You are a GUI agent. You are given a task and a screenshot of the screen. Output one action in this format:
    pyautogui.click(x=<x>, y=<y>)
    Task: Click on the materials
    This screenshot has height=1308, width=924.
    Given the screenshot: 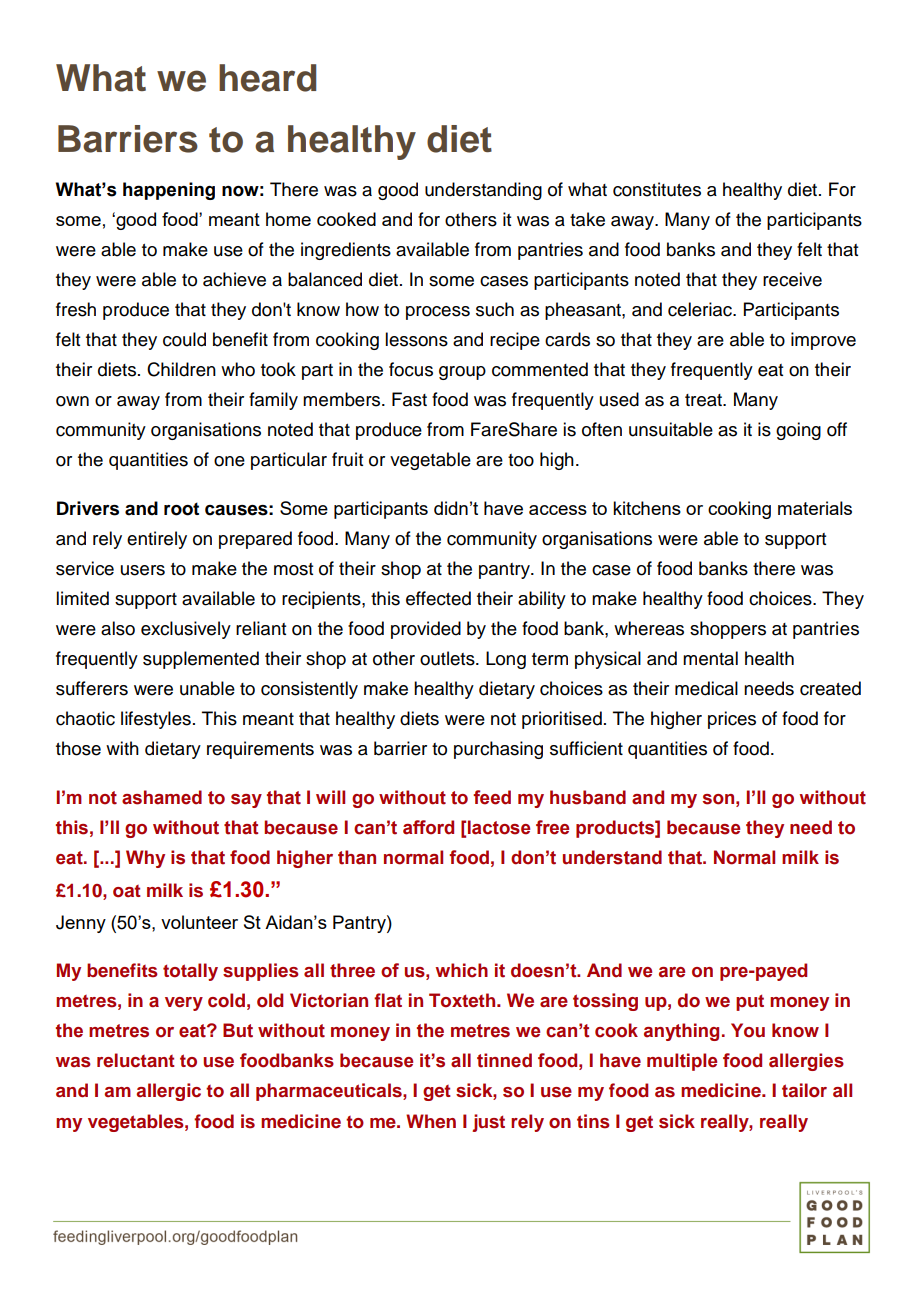 What is the action you would take?
    pyautogui.click(x=815, y=508)
